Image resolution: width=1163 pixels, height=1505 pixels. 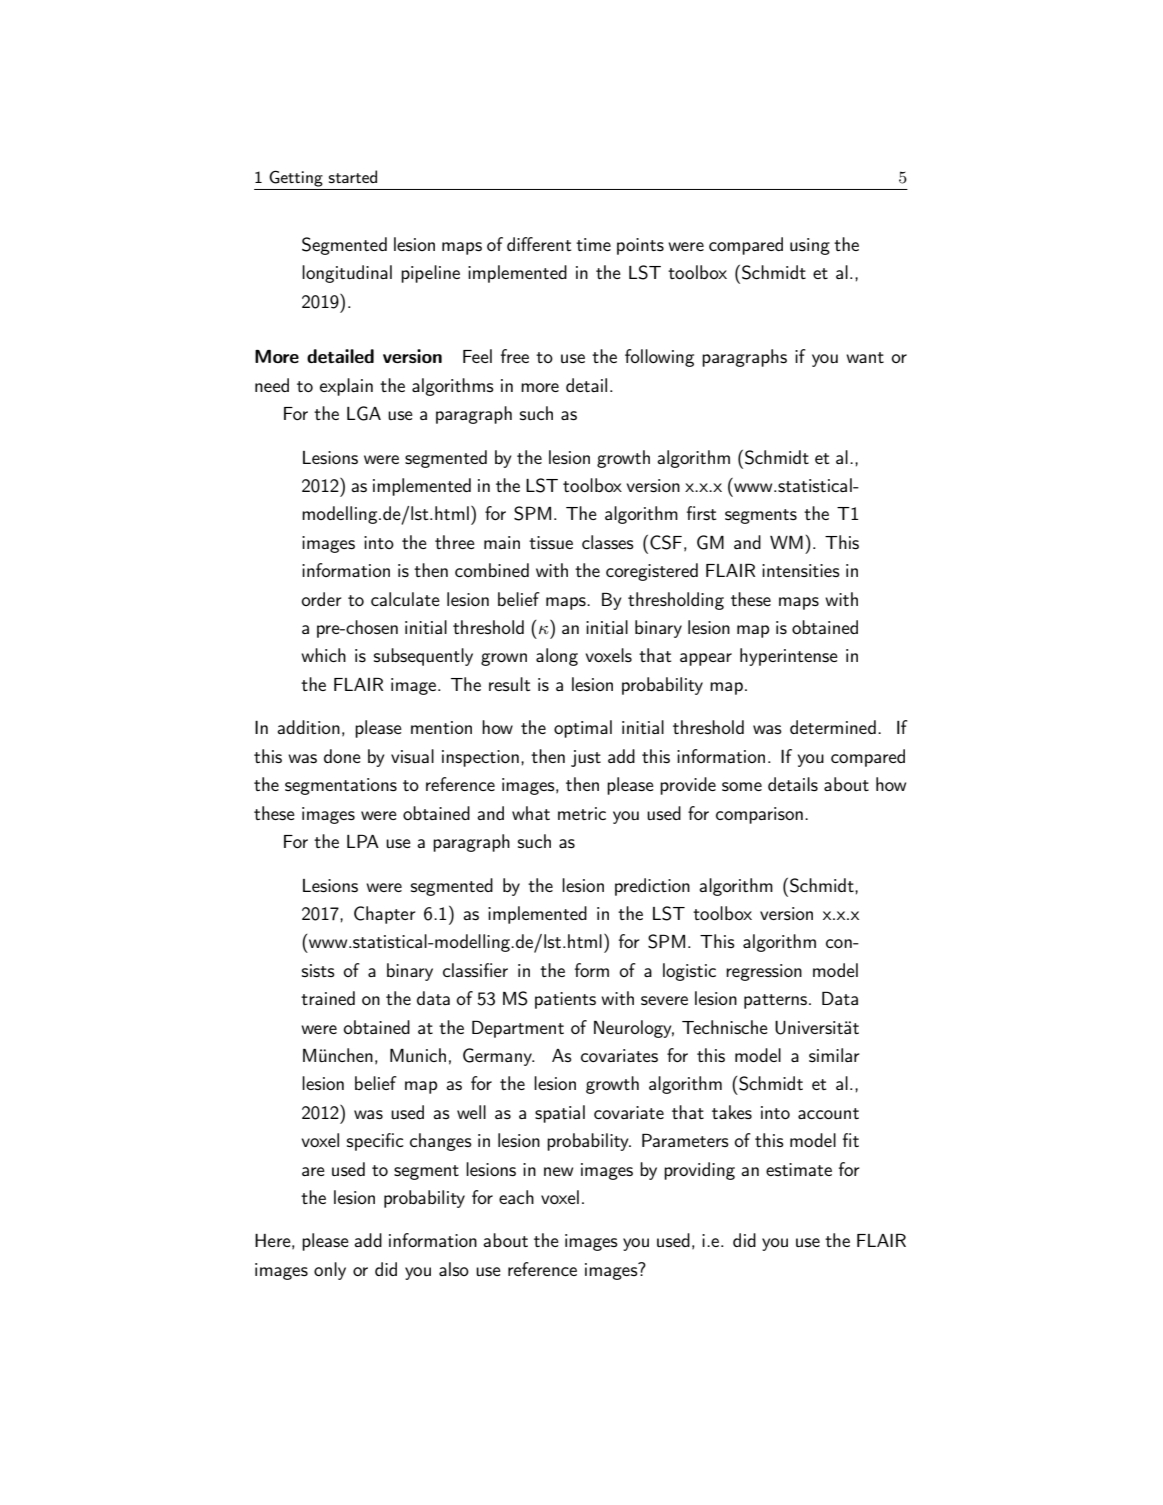 What do you see at coordinates (557, 657) in the document?
I see `along` at bounding box center [557, 657].
